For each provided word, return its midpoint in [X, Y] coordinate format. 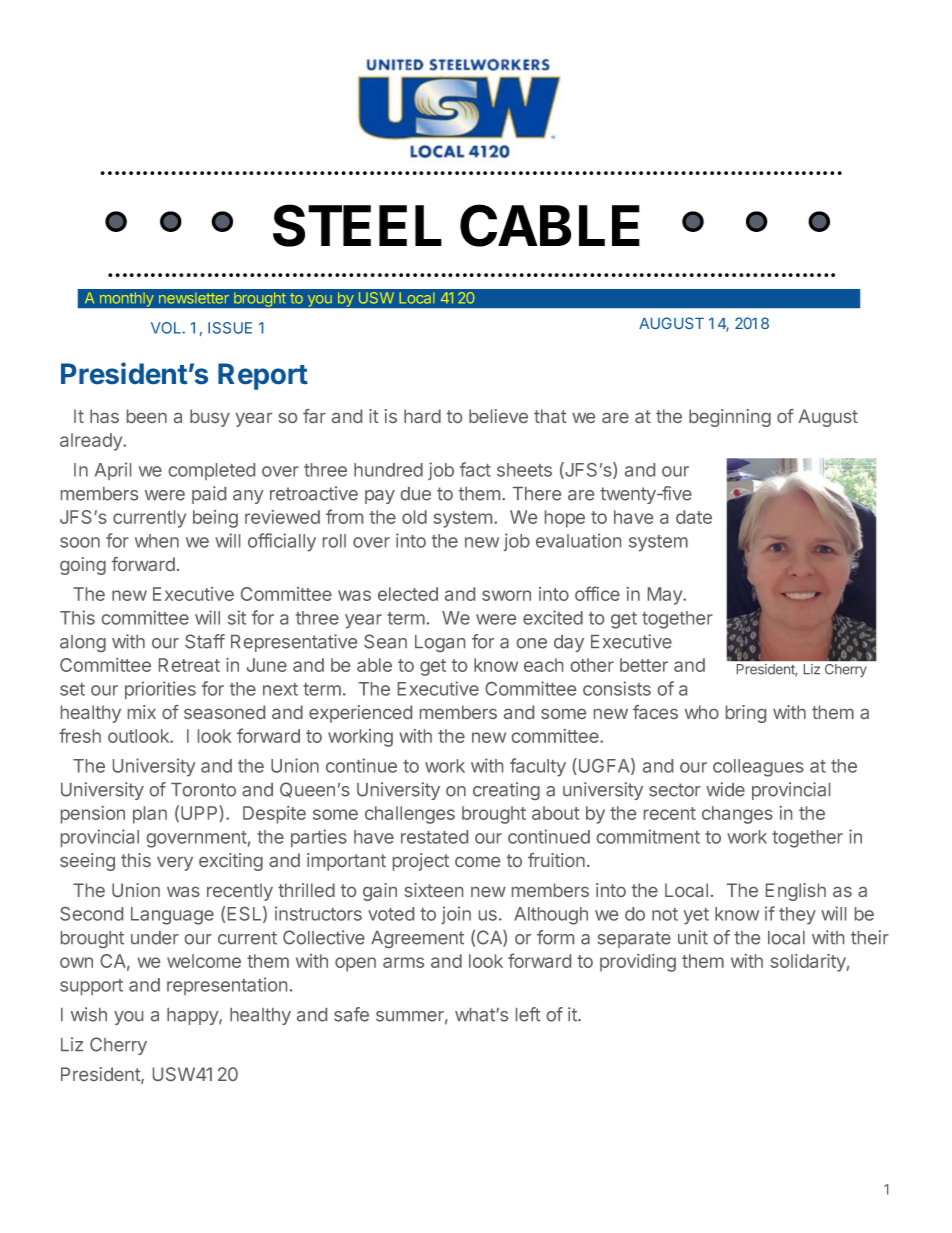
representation [227, 986]
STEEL [357, 225]
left [528, 1014]
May [666, 596]
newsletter [194, 298]
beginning [730, 418]
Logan [440, 643]
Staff [205, 641]
